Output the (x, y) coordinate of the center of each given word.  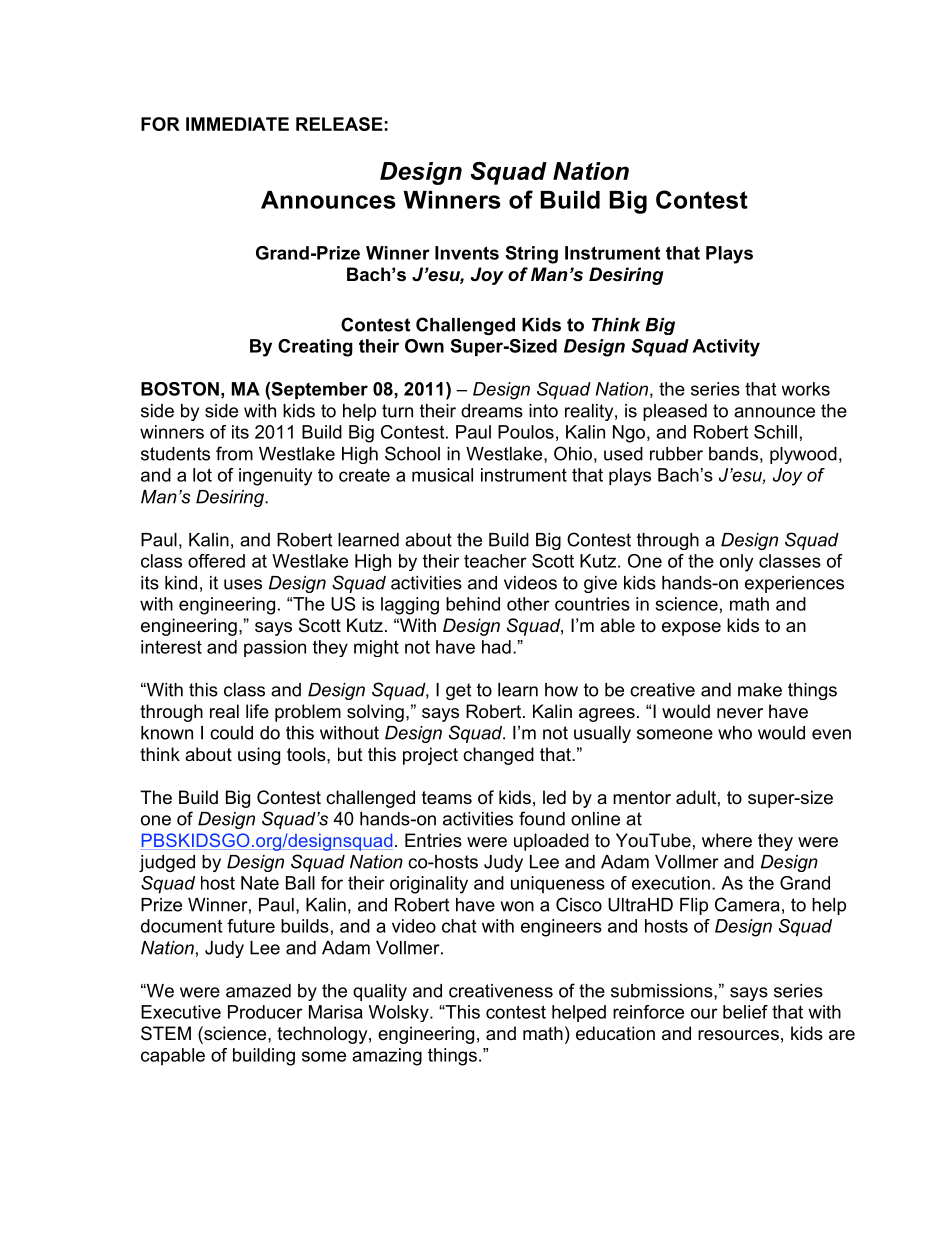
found (542, 818)
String (531, 255)
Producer (265, 1012)
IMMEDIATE (237, 124)
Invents (467, 253)
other (528, 604)
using (259, 756)
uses (243, 584)
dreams (492, 411)
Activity (726, 348)
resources (738, 1035)
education (615, 1033)
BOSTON (180, 389)
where (727, 840)
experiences (794, 584)
